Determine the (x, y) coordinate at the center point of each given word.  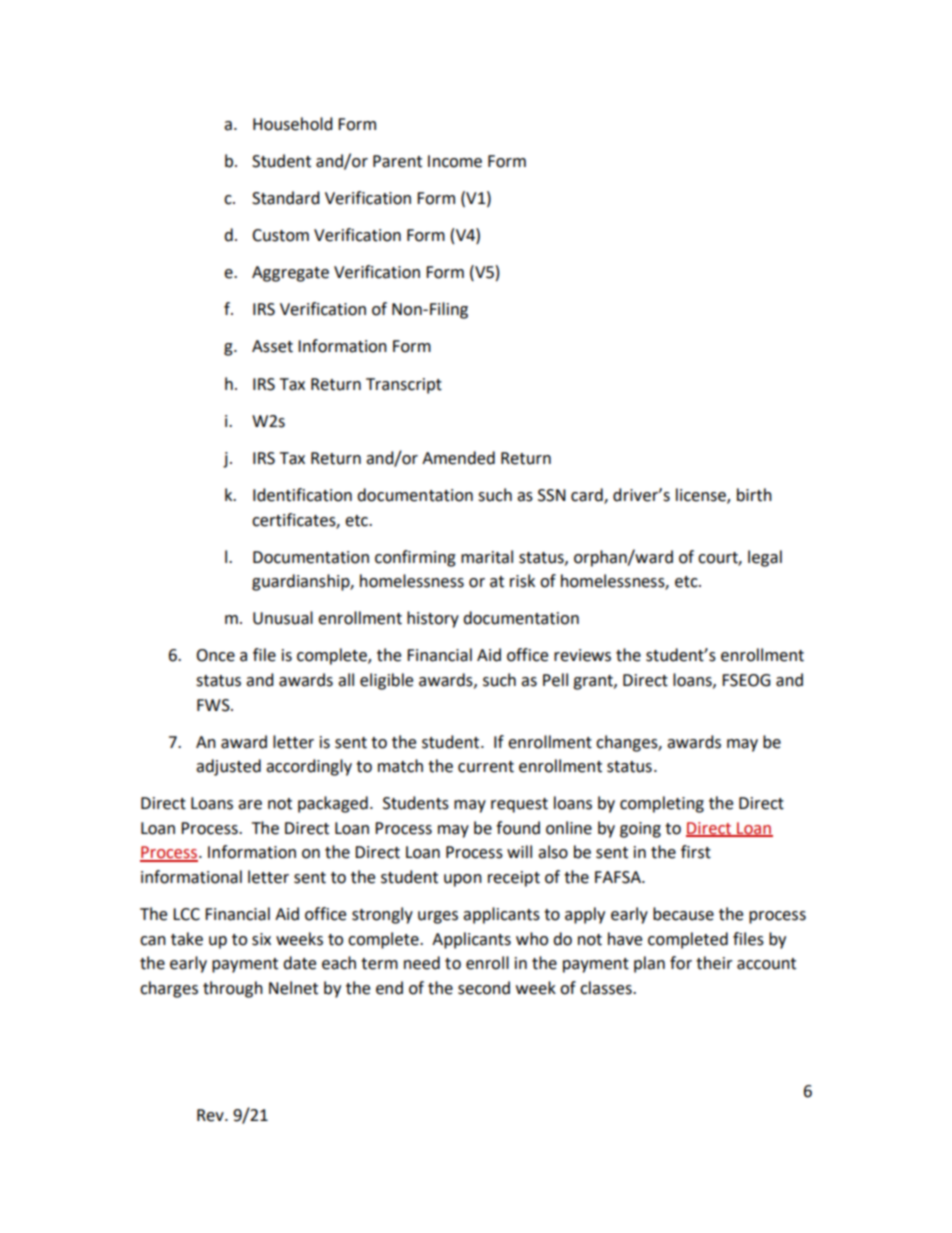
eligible (386, 681)
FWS (214, 705)
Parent (397, 161)
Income (455, 161)
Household (293, 124)
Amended (458, 458)
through (233, 989)
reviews (582, 655)
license (702, 495)
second (484, 988)
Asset (272, 346)
